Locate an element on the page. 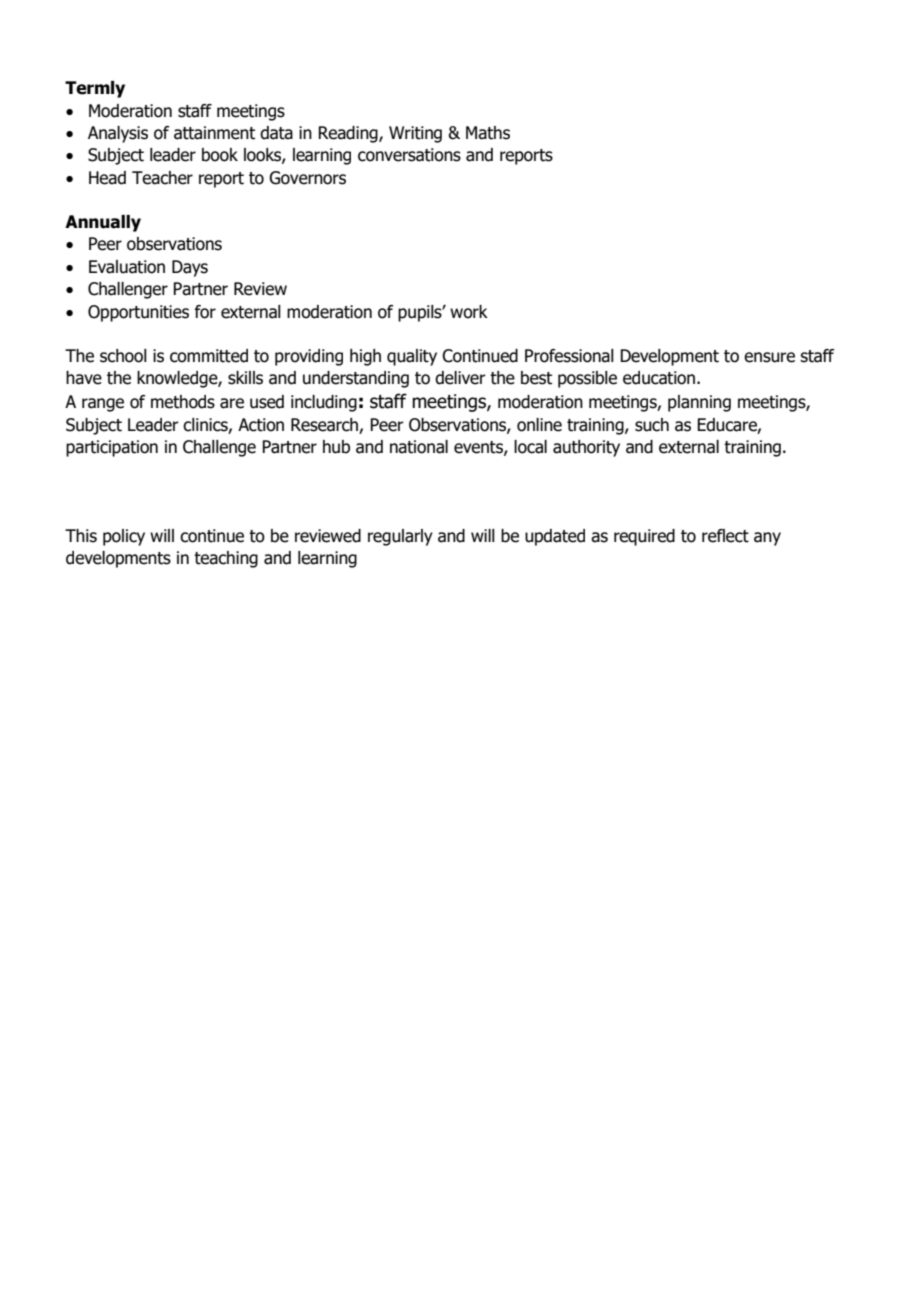  methods is located at coordinates (183, 402).
